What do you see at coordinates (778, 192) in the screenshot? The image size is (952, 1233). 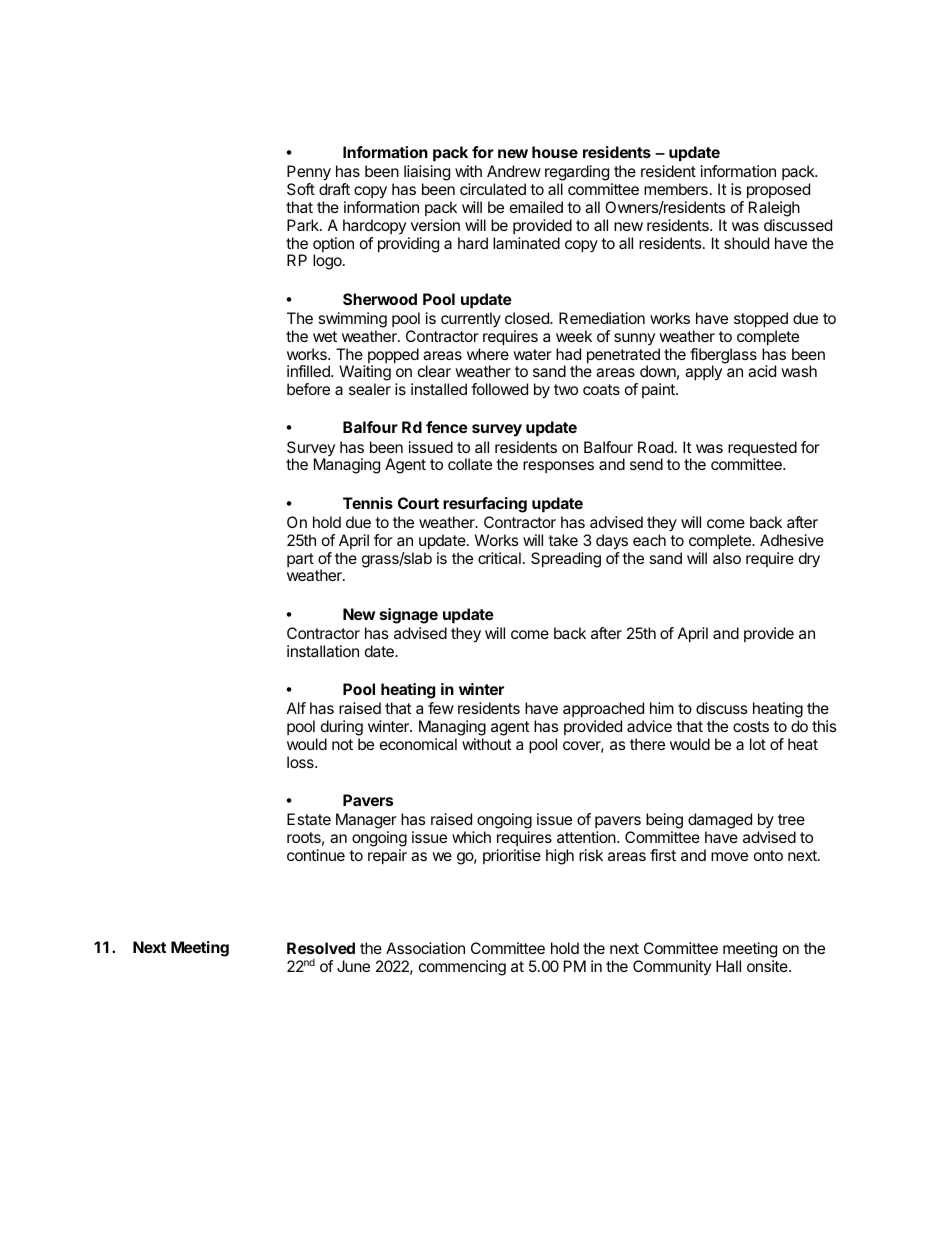 I see `proposed` at bounding box center [778, 192].
